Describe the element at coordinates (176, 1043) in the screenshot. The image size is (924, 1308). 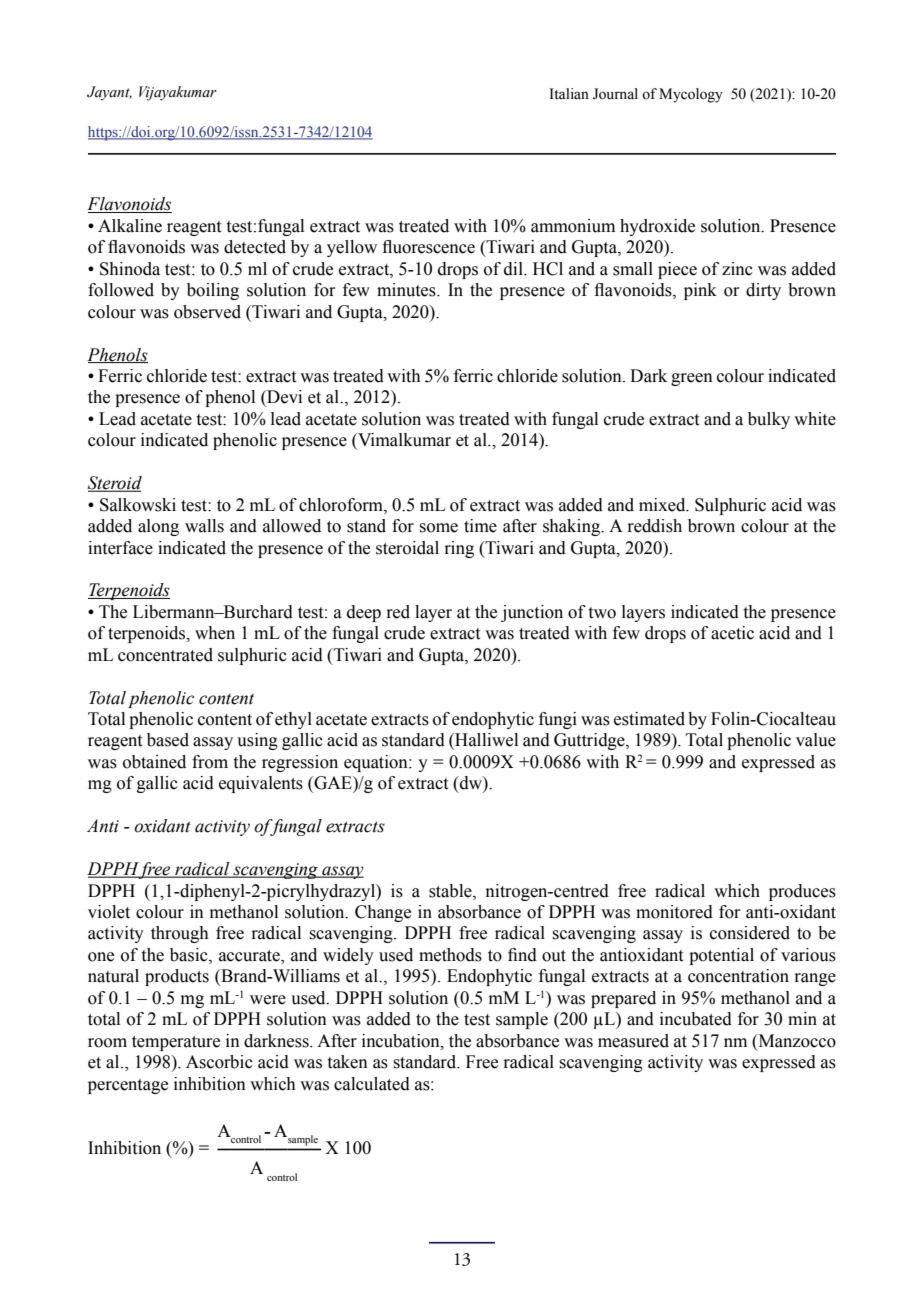
I see `temperature` at that location.
